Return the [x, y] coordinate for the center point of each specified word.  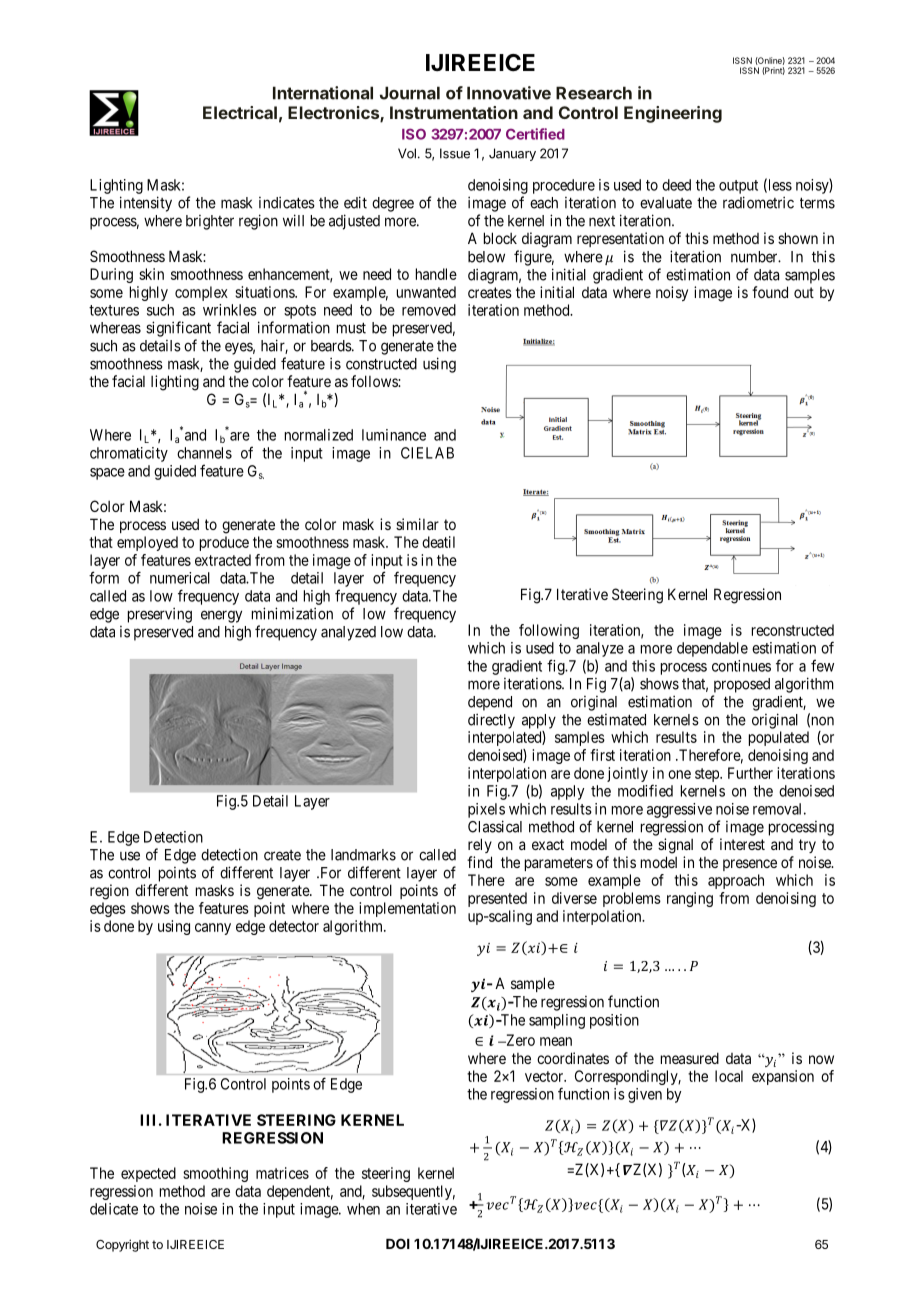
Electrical [240, 112]
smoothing [215, 1174]
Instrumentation [454, 112]
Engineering [673, 114]
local [729, 1076]
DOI [398, 1243]
